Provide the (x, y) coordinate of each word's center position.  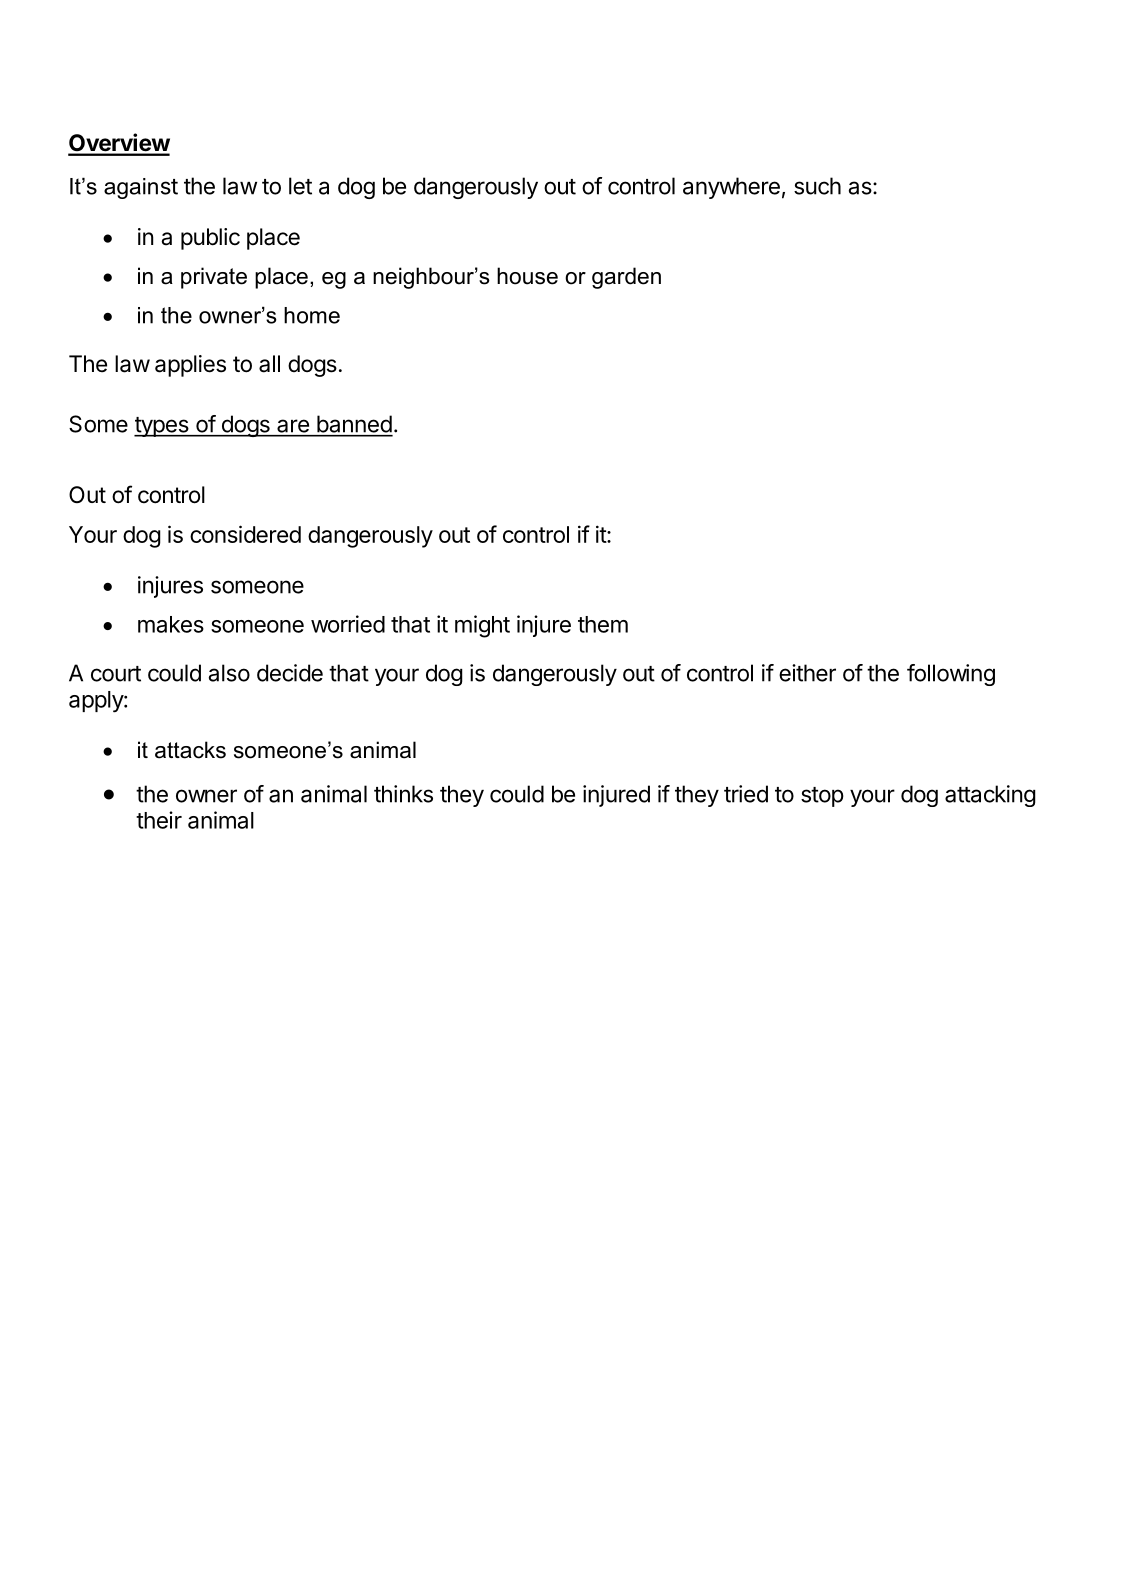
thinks (403, 794)
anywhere (731, 188)
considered (245, 534)
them (603, 624)
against (141, 188)
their (159, 820)
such (817, 186)
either (807, 673)
